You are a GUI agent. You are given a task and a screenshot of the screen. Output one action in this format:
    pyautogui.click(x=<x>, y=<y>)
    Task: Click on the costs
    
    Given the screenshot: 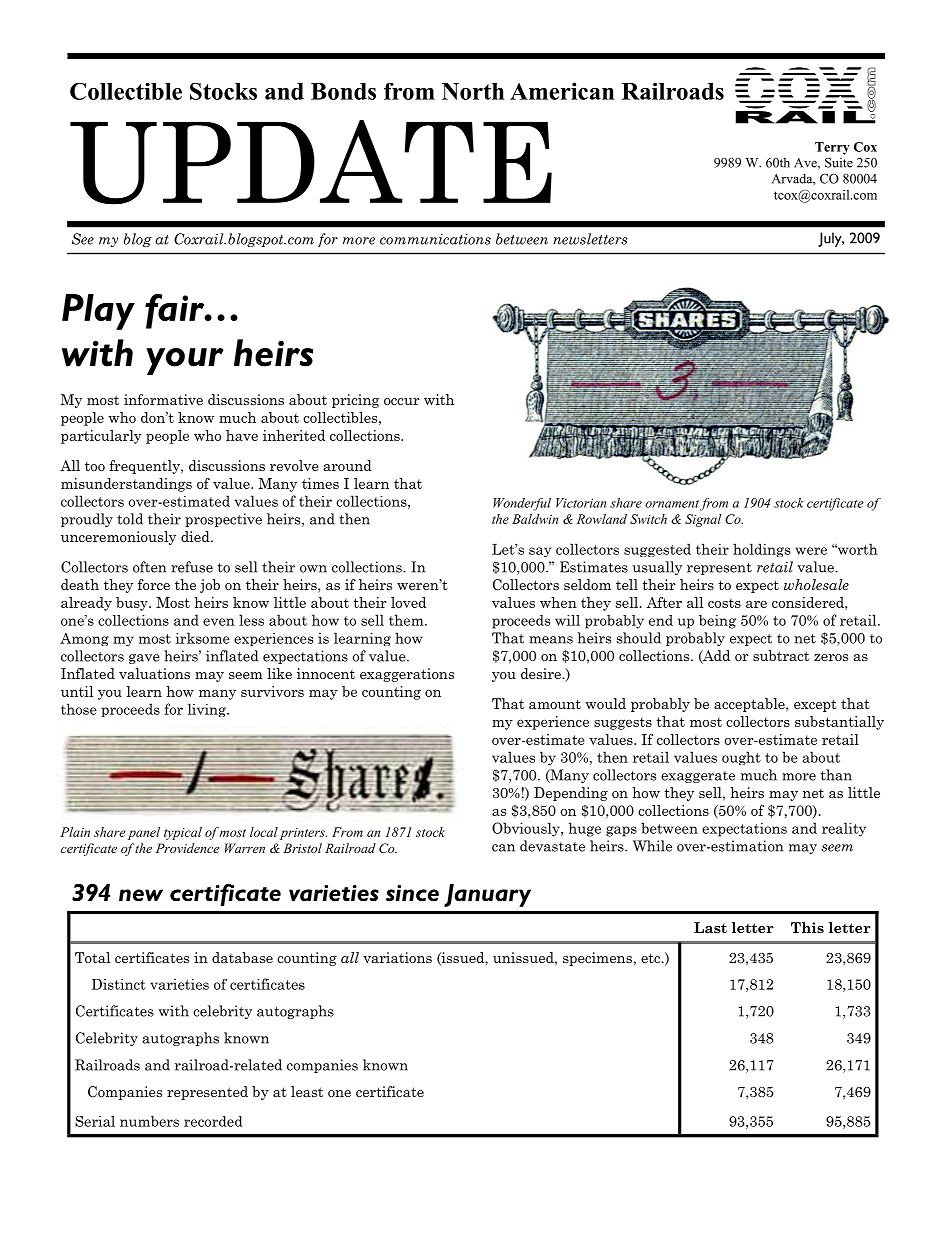 What is the action you would take?
    pyautogui.click(x=724, y=603)
